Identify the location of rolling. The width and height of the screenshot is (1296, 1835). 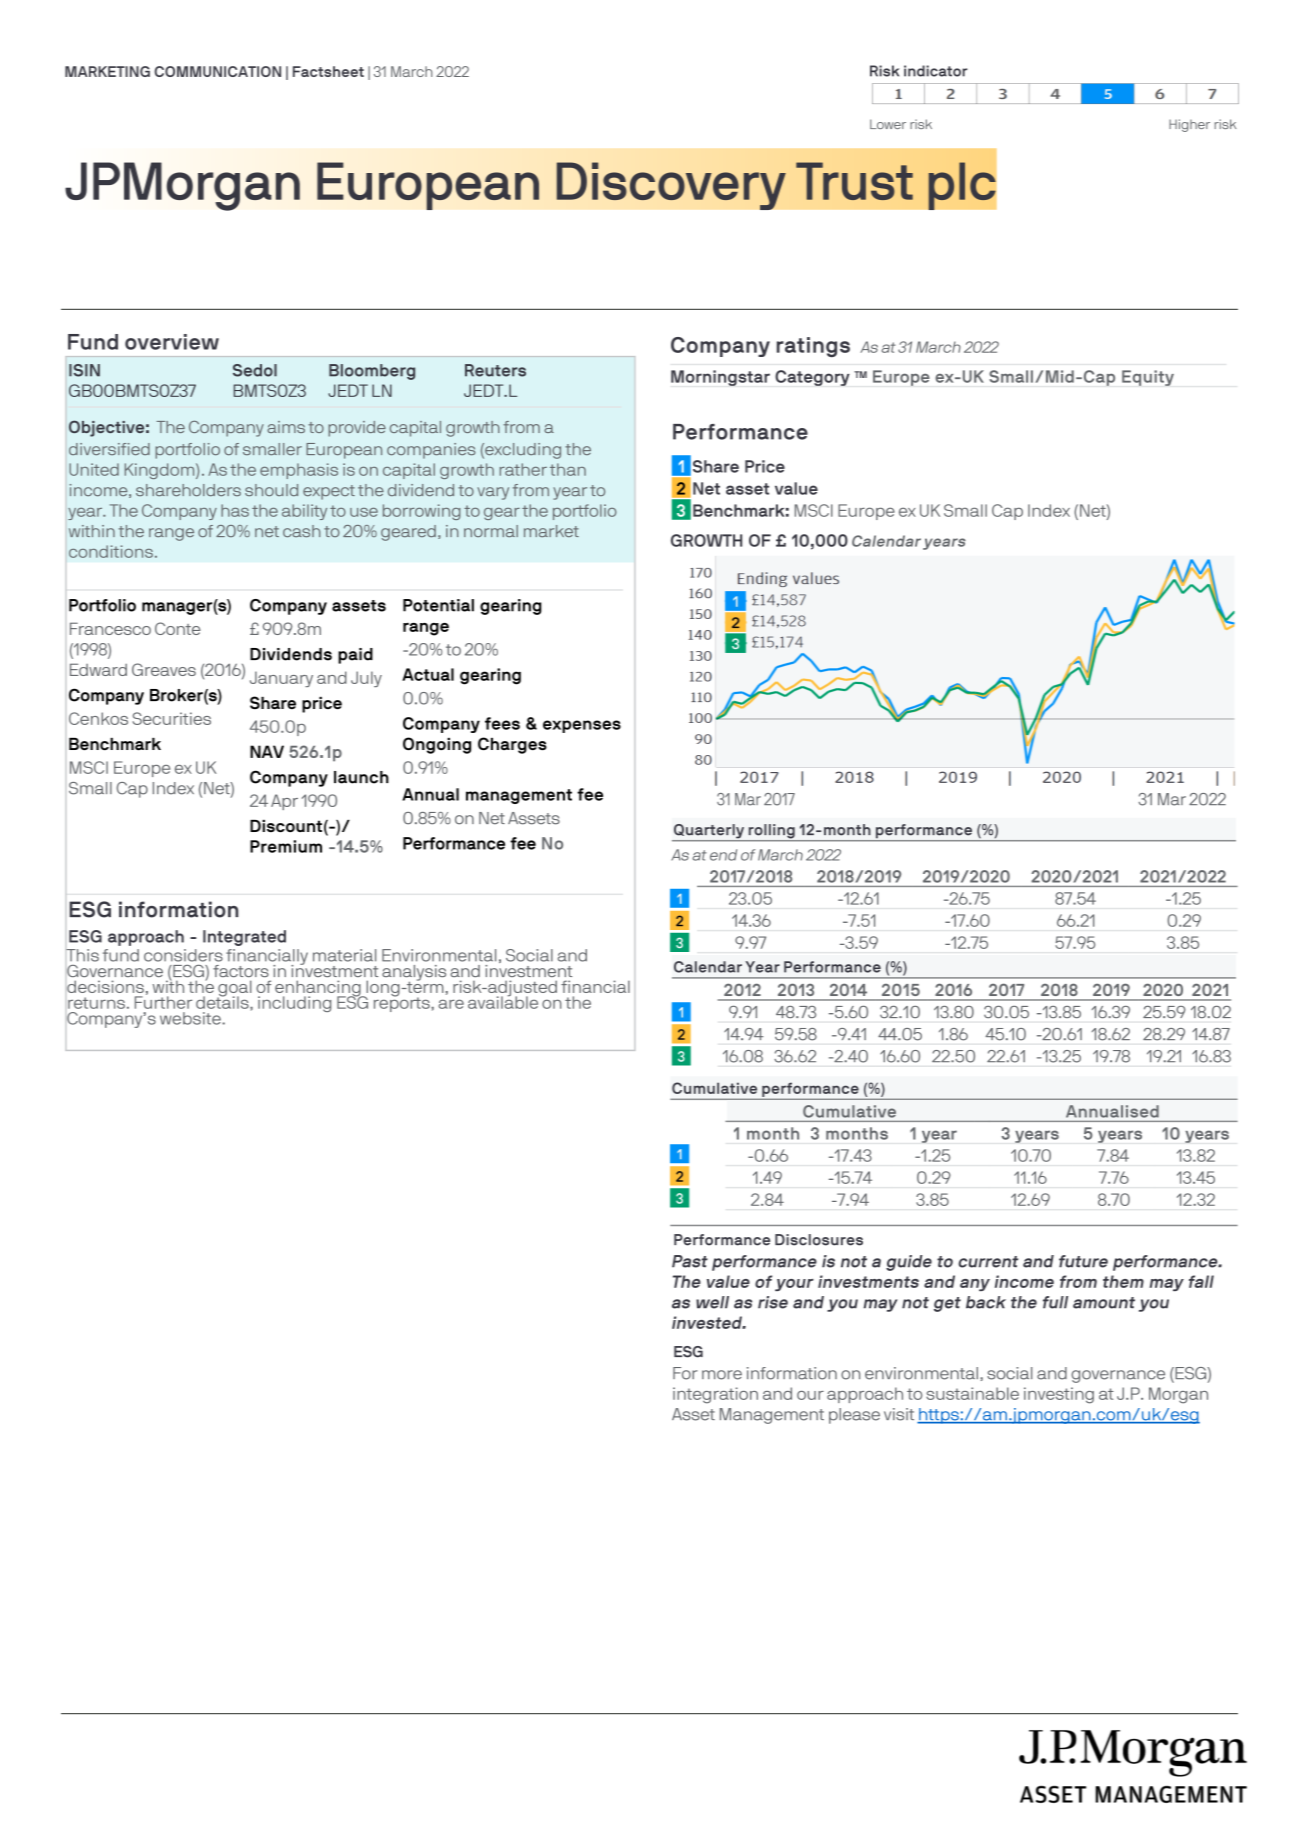
(771, 832).
